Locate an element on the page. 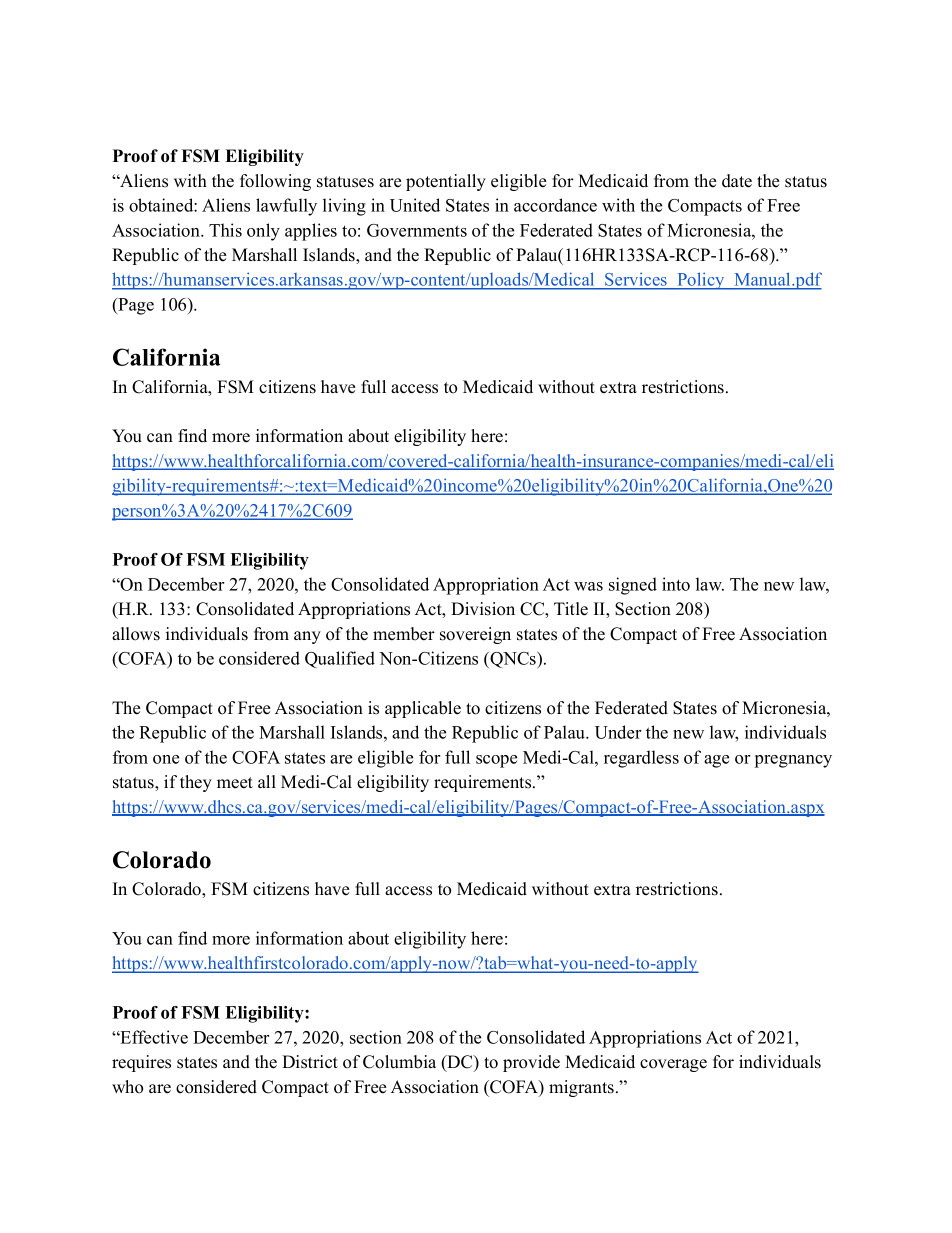 The width and height of the image is (952, 1233). regardless is located at coordinates (641, 759).
